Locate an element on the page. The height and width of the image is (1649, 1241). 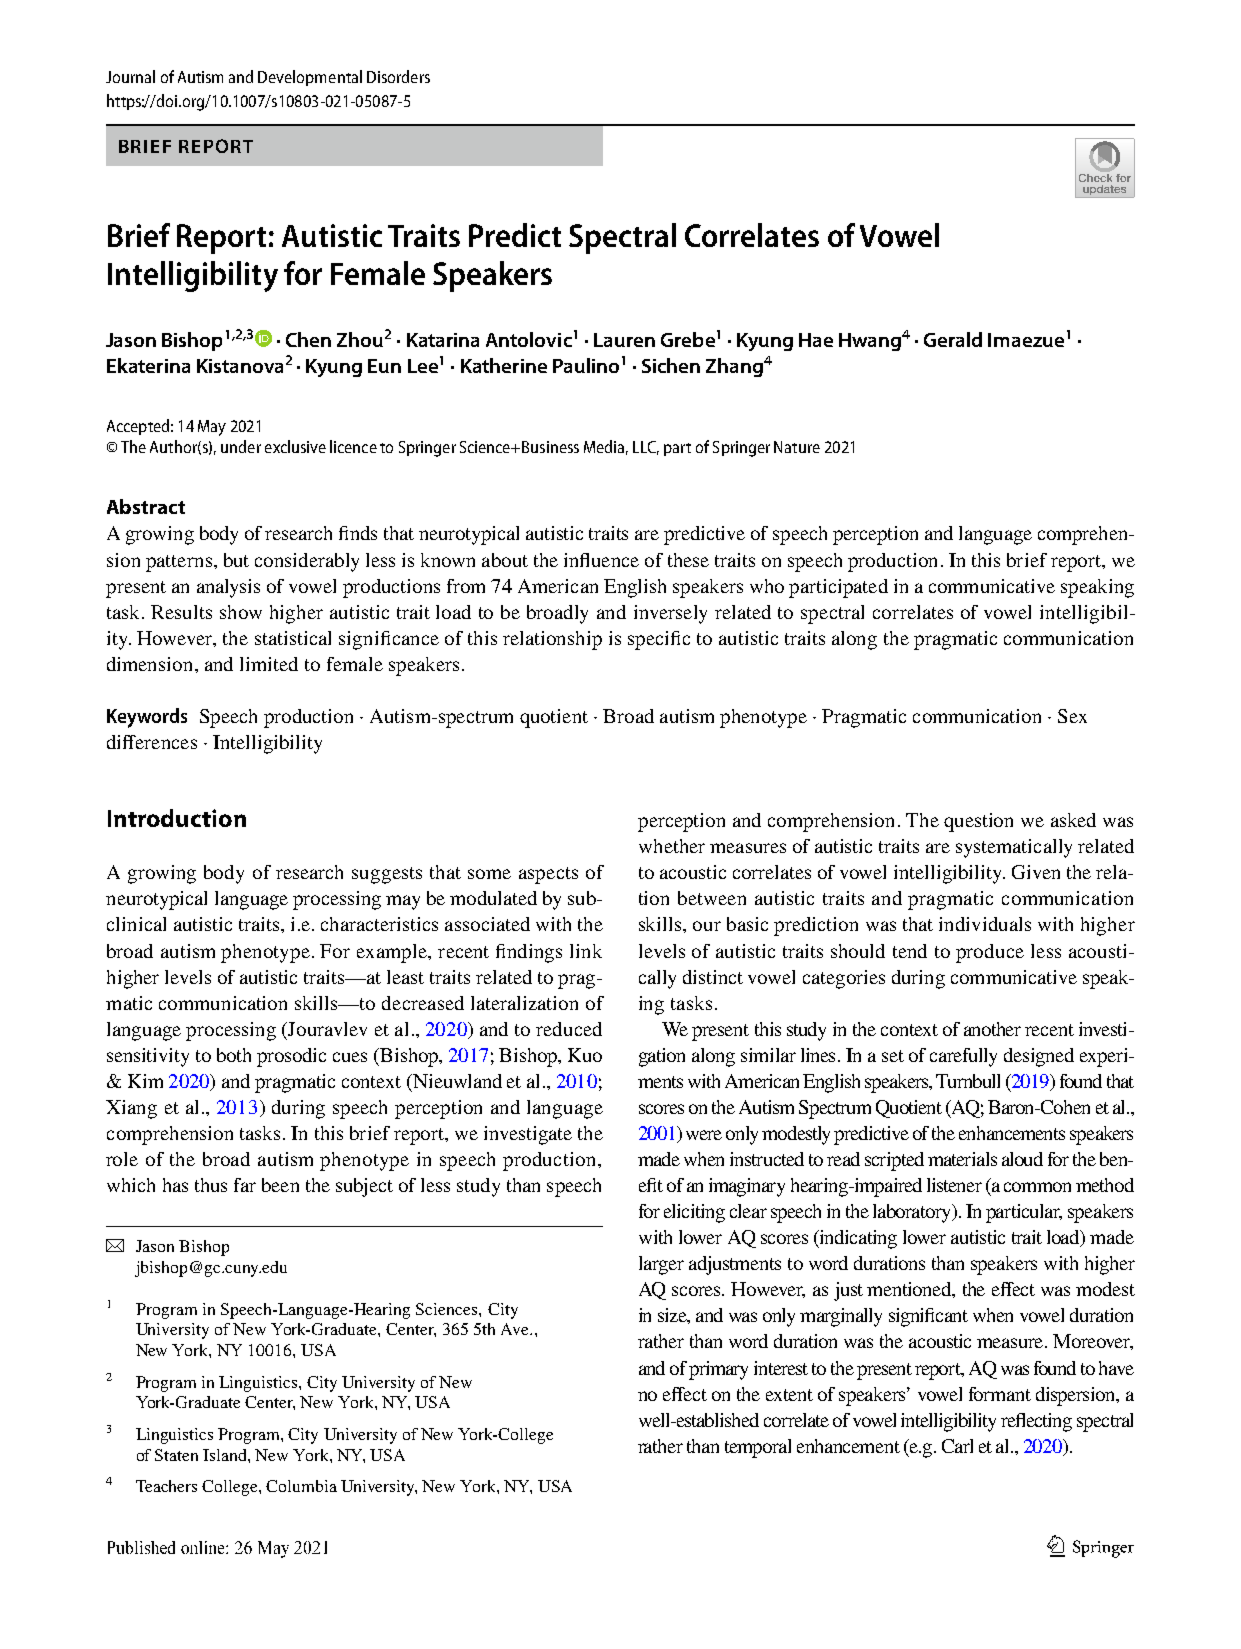
temporal is located at coordinates (758, 1448).
